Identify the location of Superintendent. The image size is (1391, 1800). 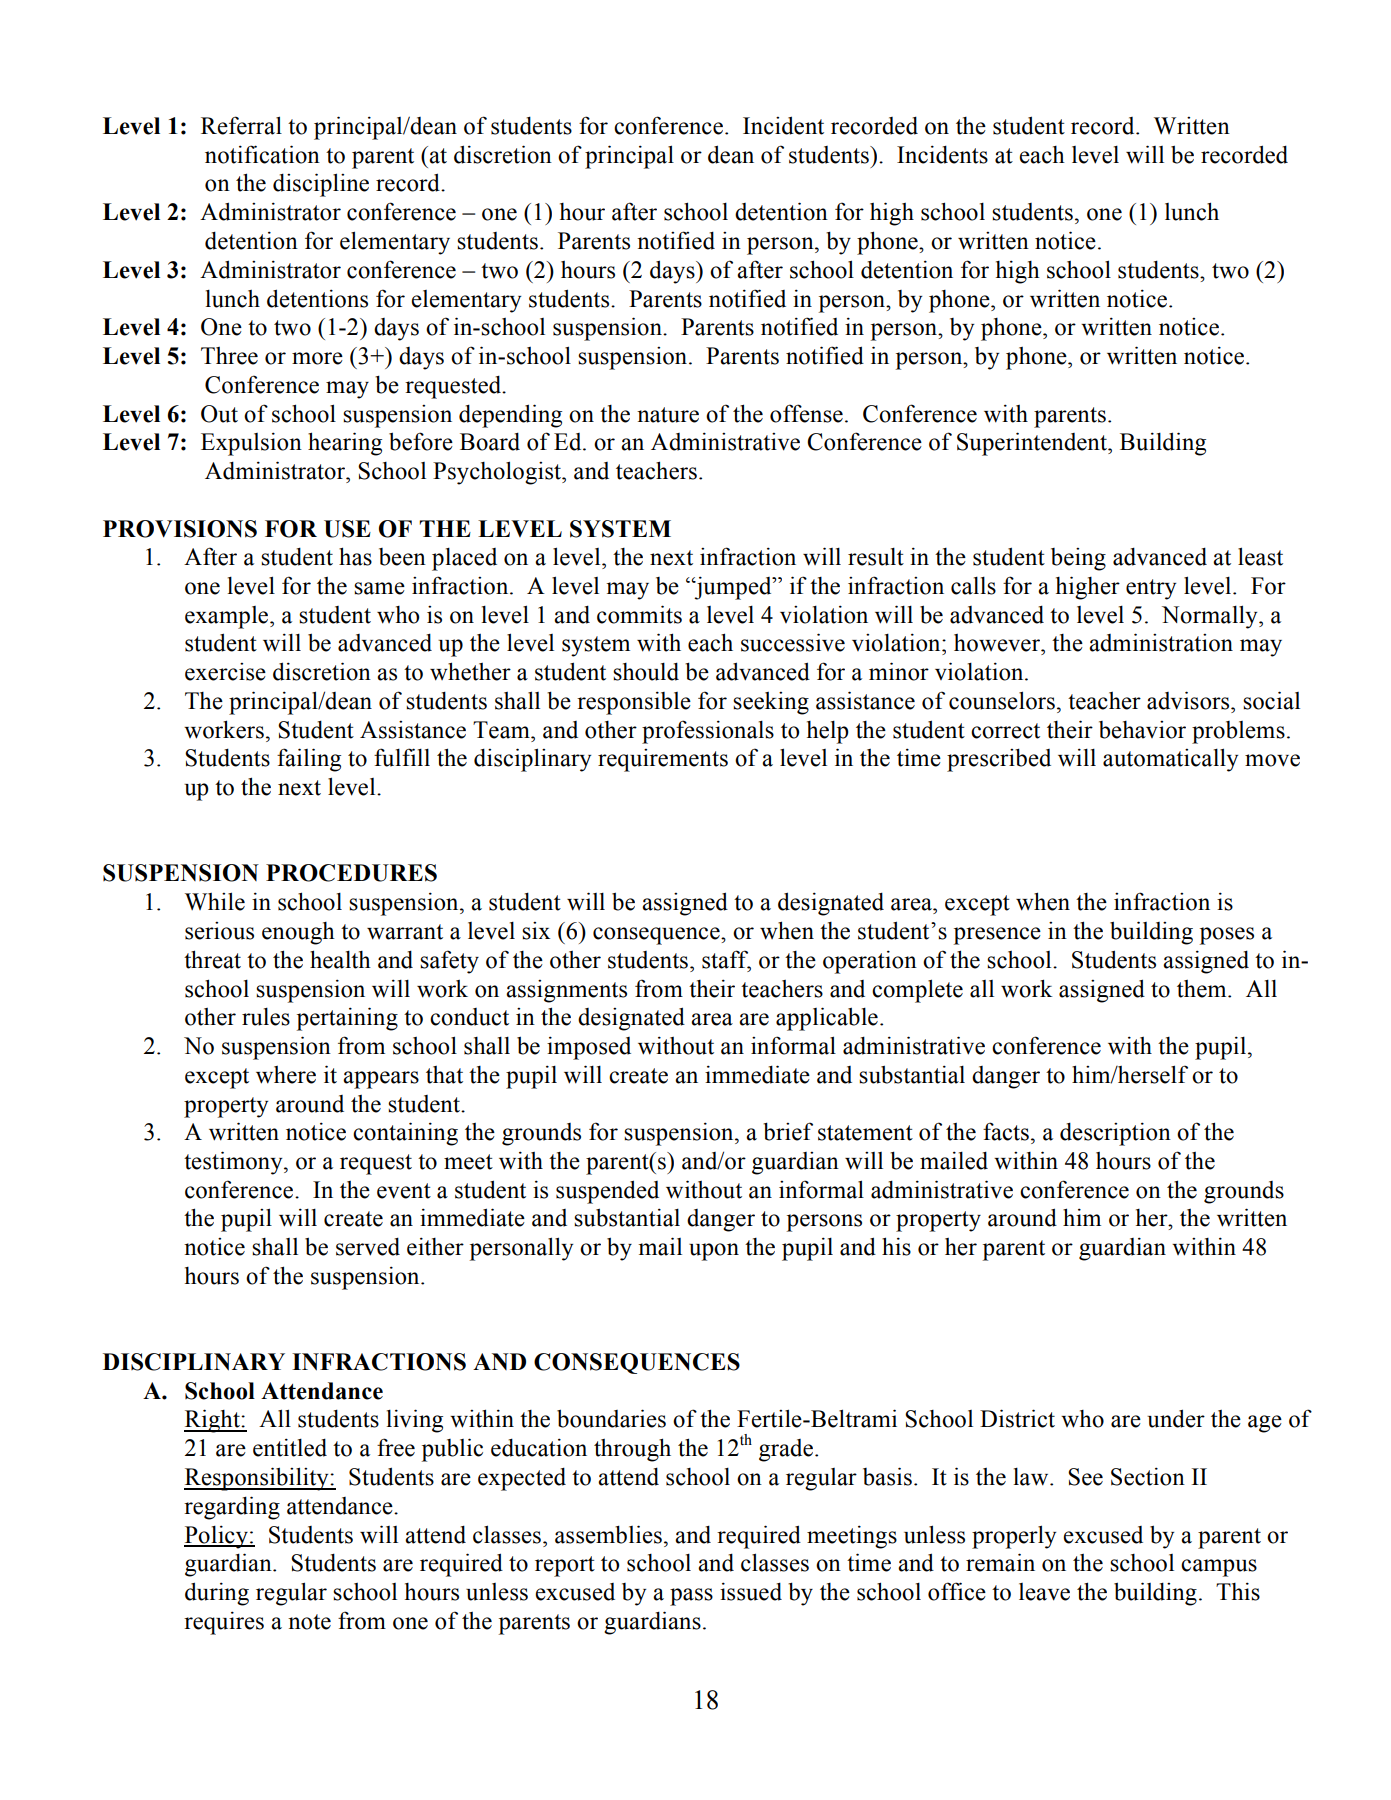
(1033, 444).
